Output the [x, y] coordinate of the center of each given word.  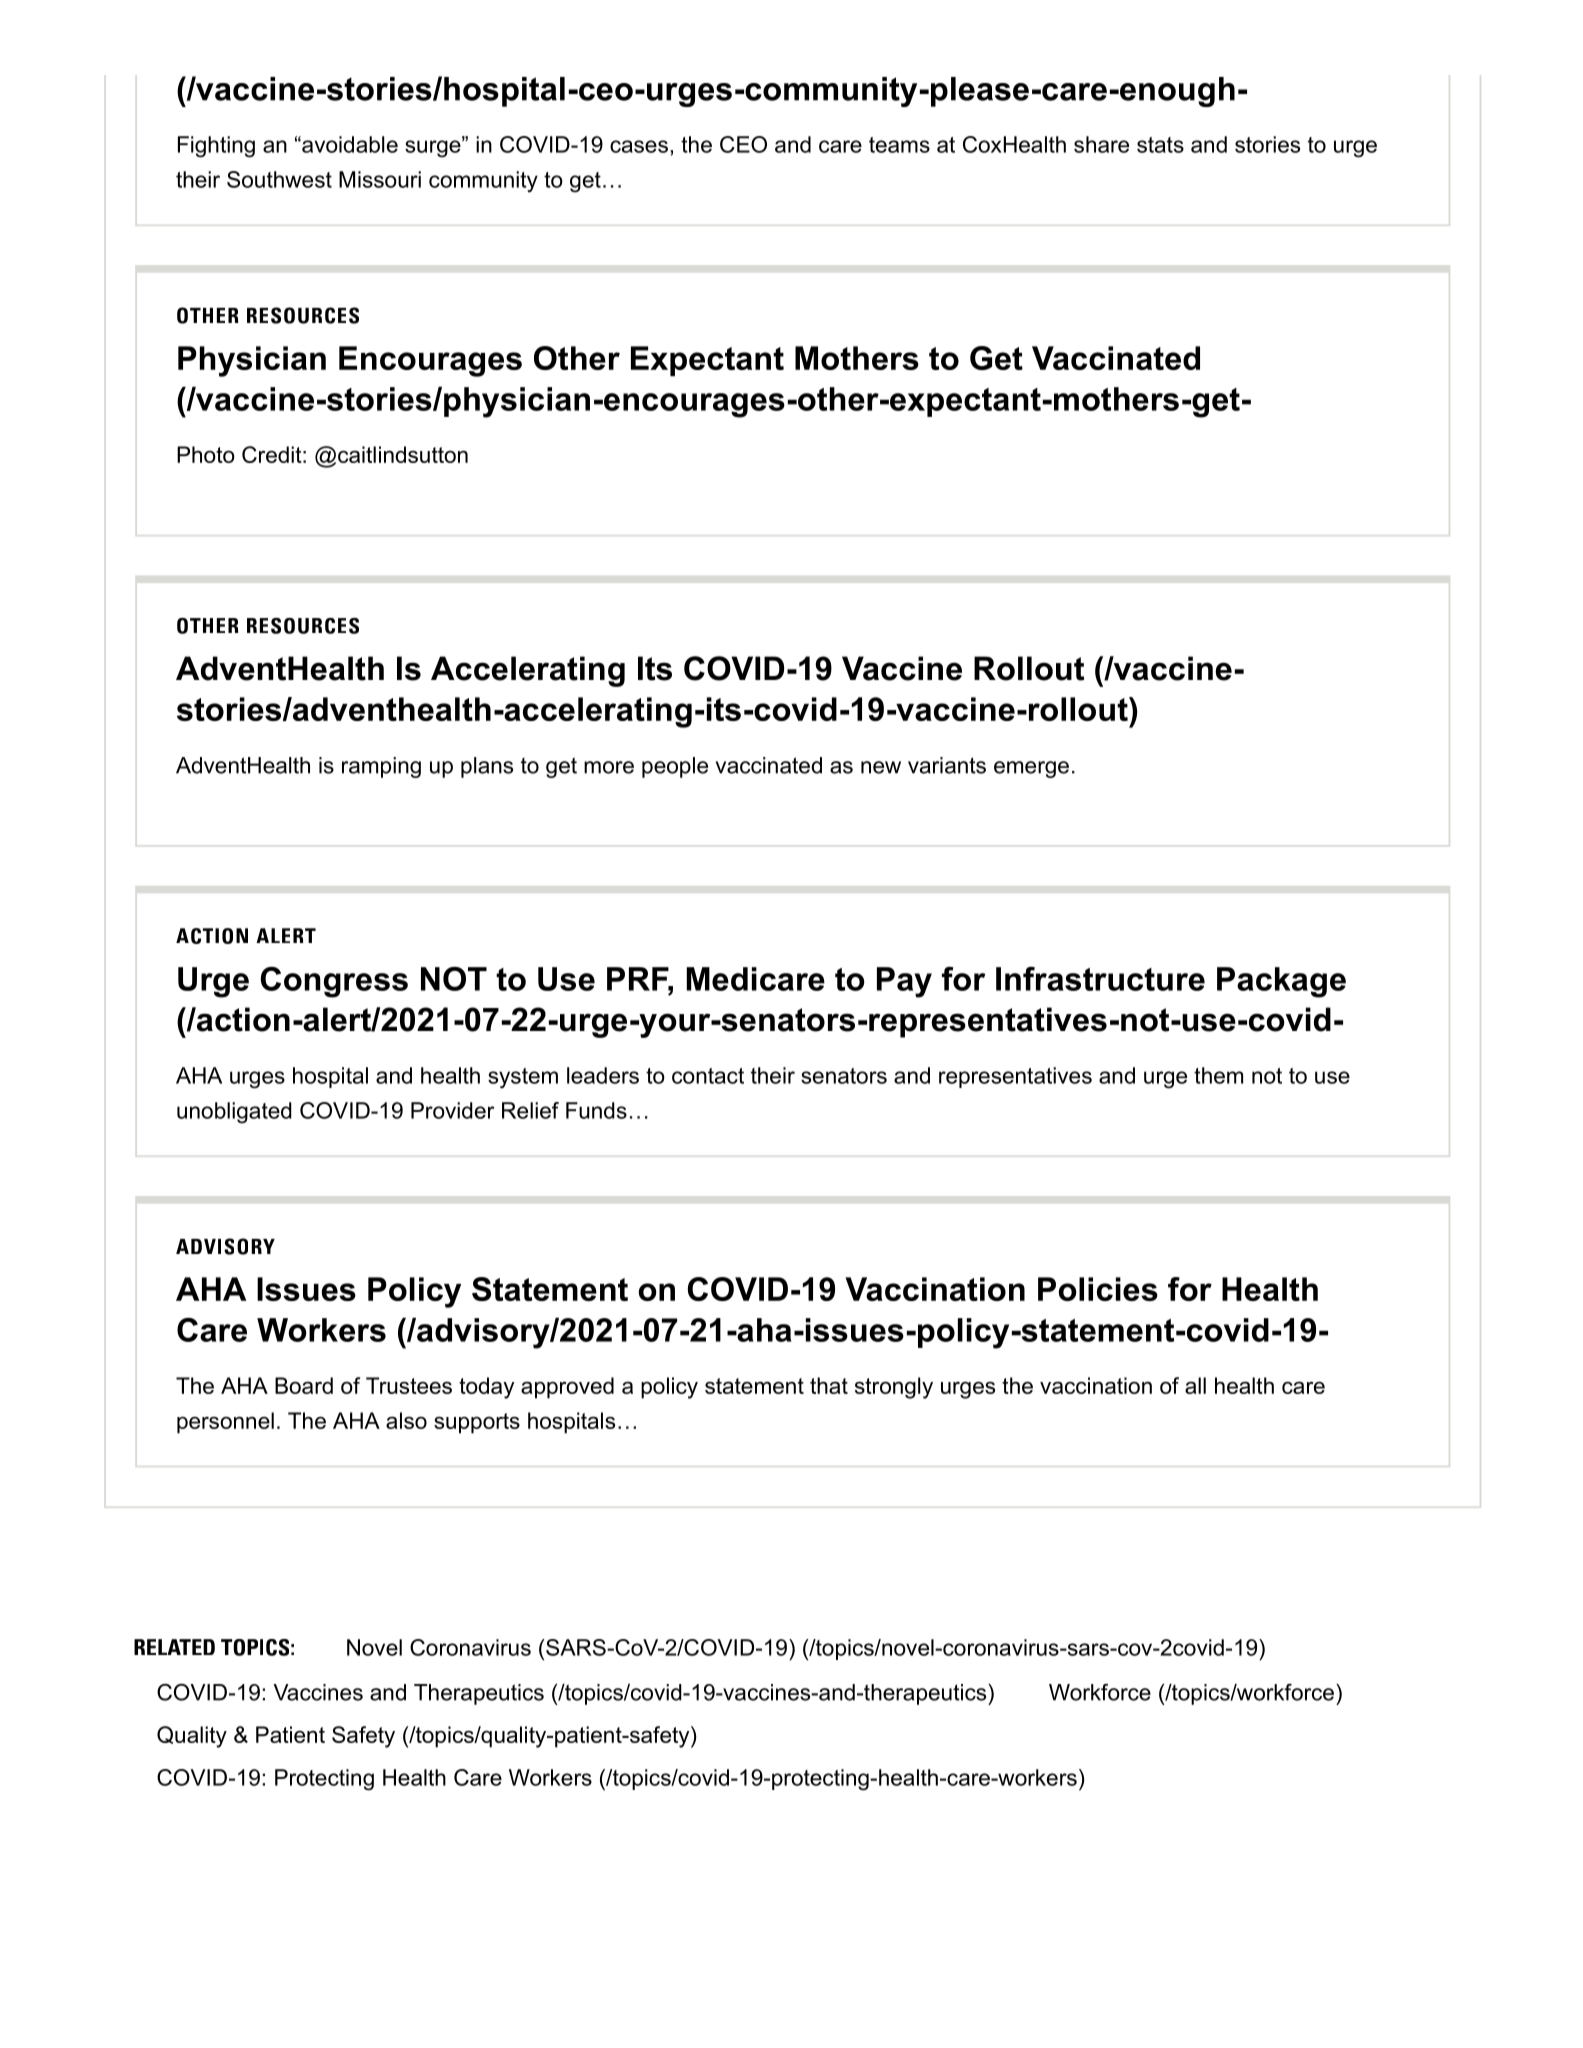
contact [708, 1076]
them [1218, 1075]
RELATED [174, 1647]
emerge [1031, 769]
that [829, 1385]
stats [1160, 145]
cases [639, 146]
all [1195, 1385]
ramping [381, 767]
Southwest [279, 179]
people [675, 767]
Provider [452, 1110]
